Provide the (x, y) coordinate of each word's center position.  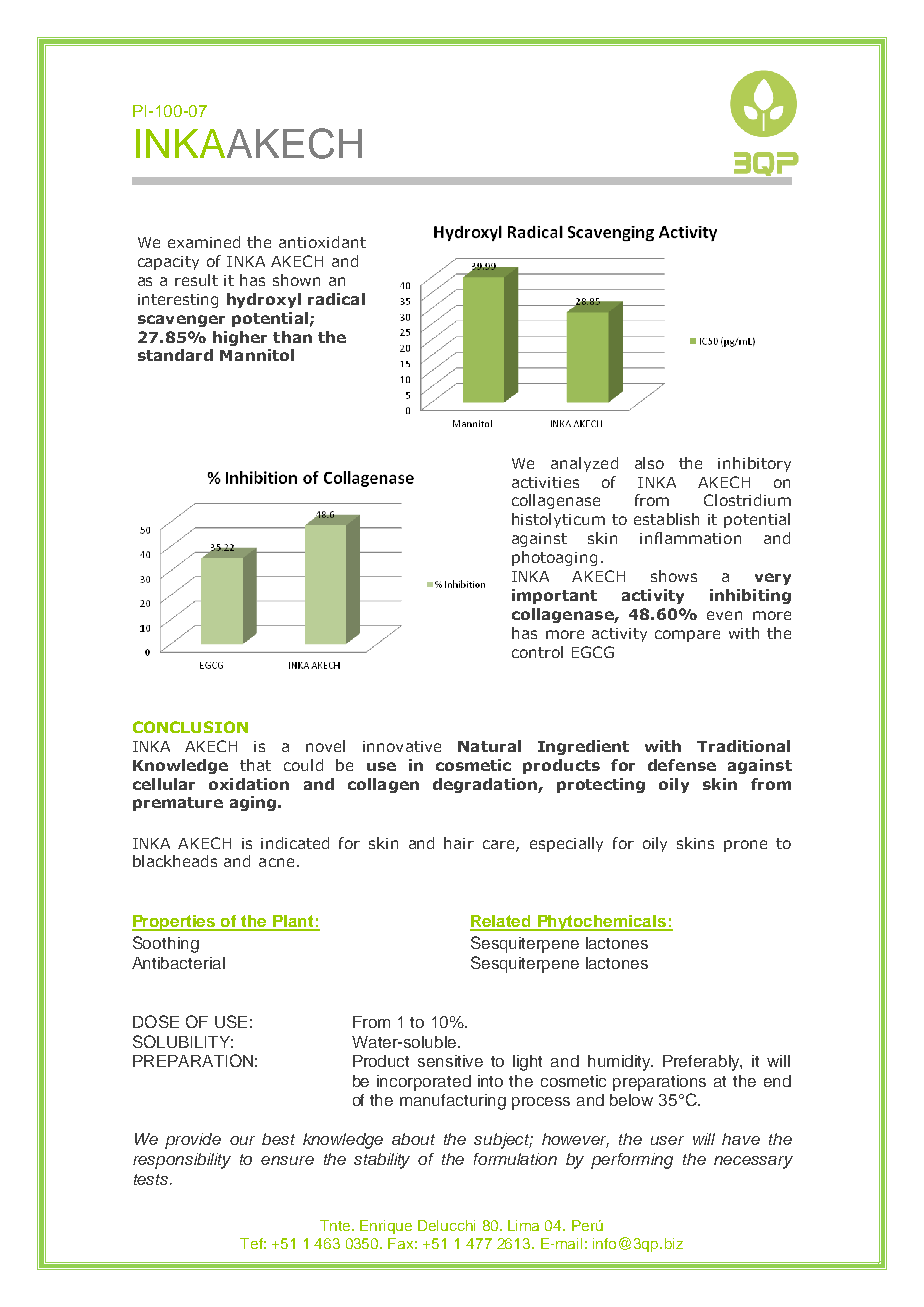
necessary (753, 1162)
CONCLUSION (190, 727)
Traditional (743, 746)
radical (336, 299)
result (196, 280)
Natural (489, 746)
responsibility (182, 1161)
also (649, 463)
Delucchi (446, 1225)
